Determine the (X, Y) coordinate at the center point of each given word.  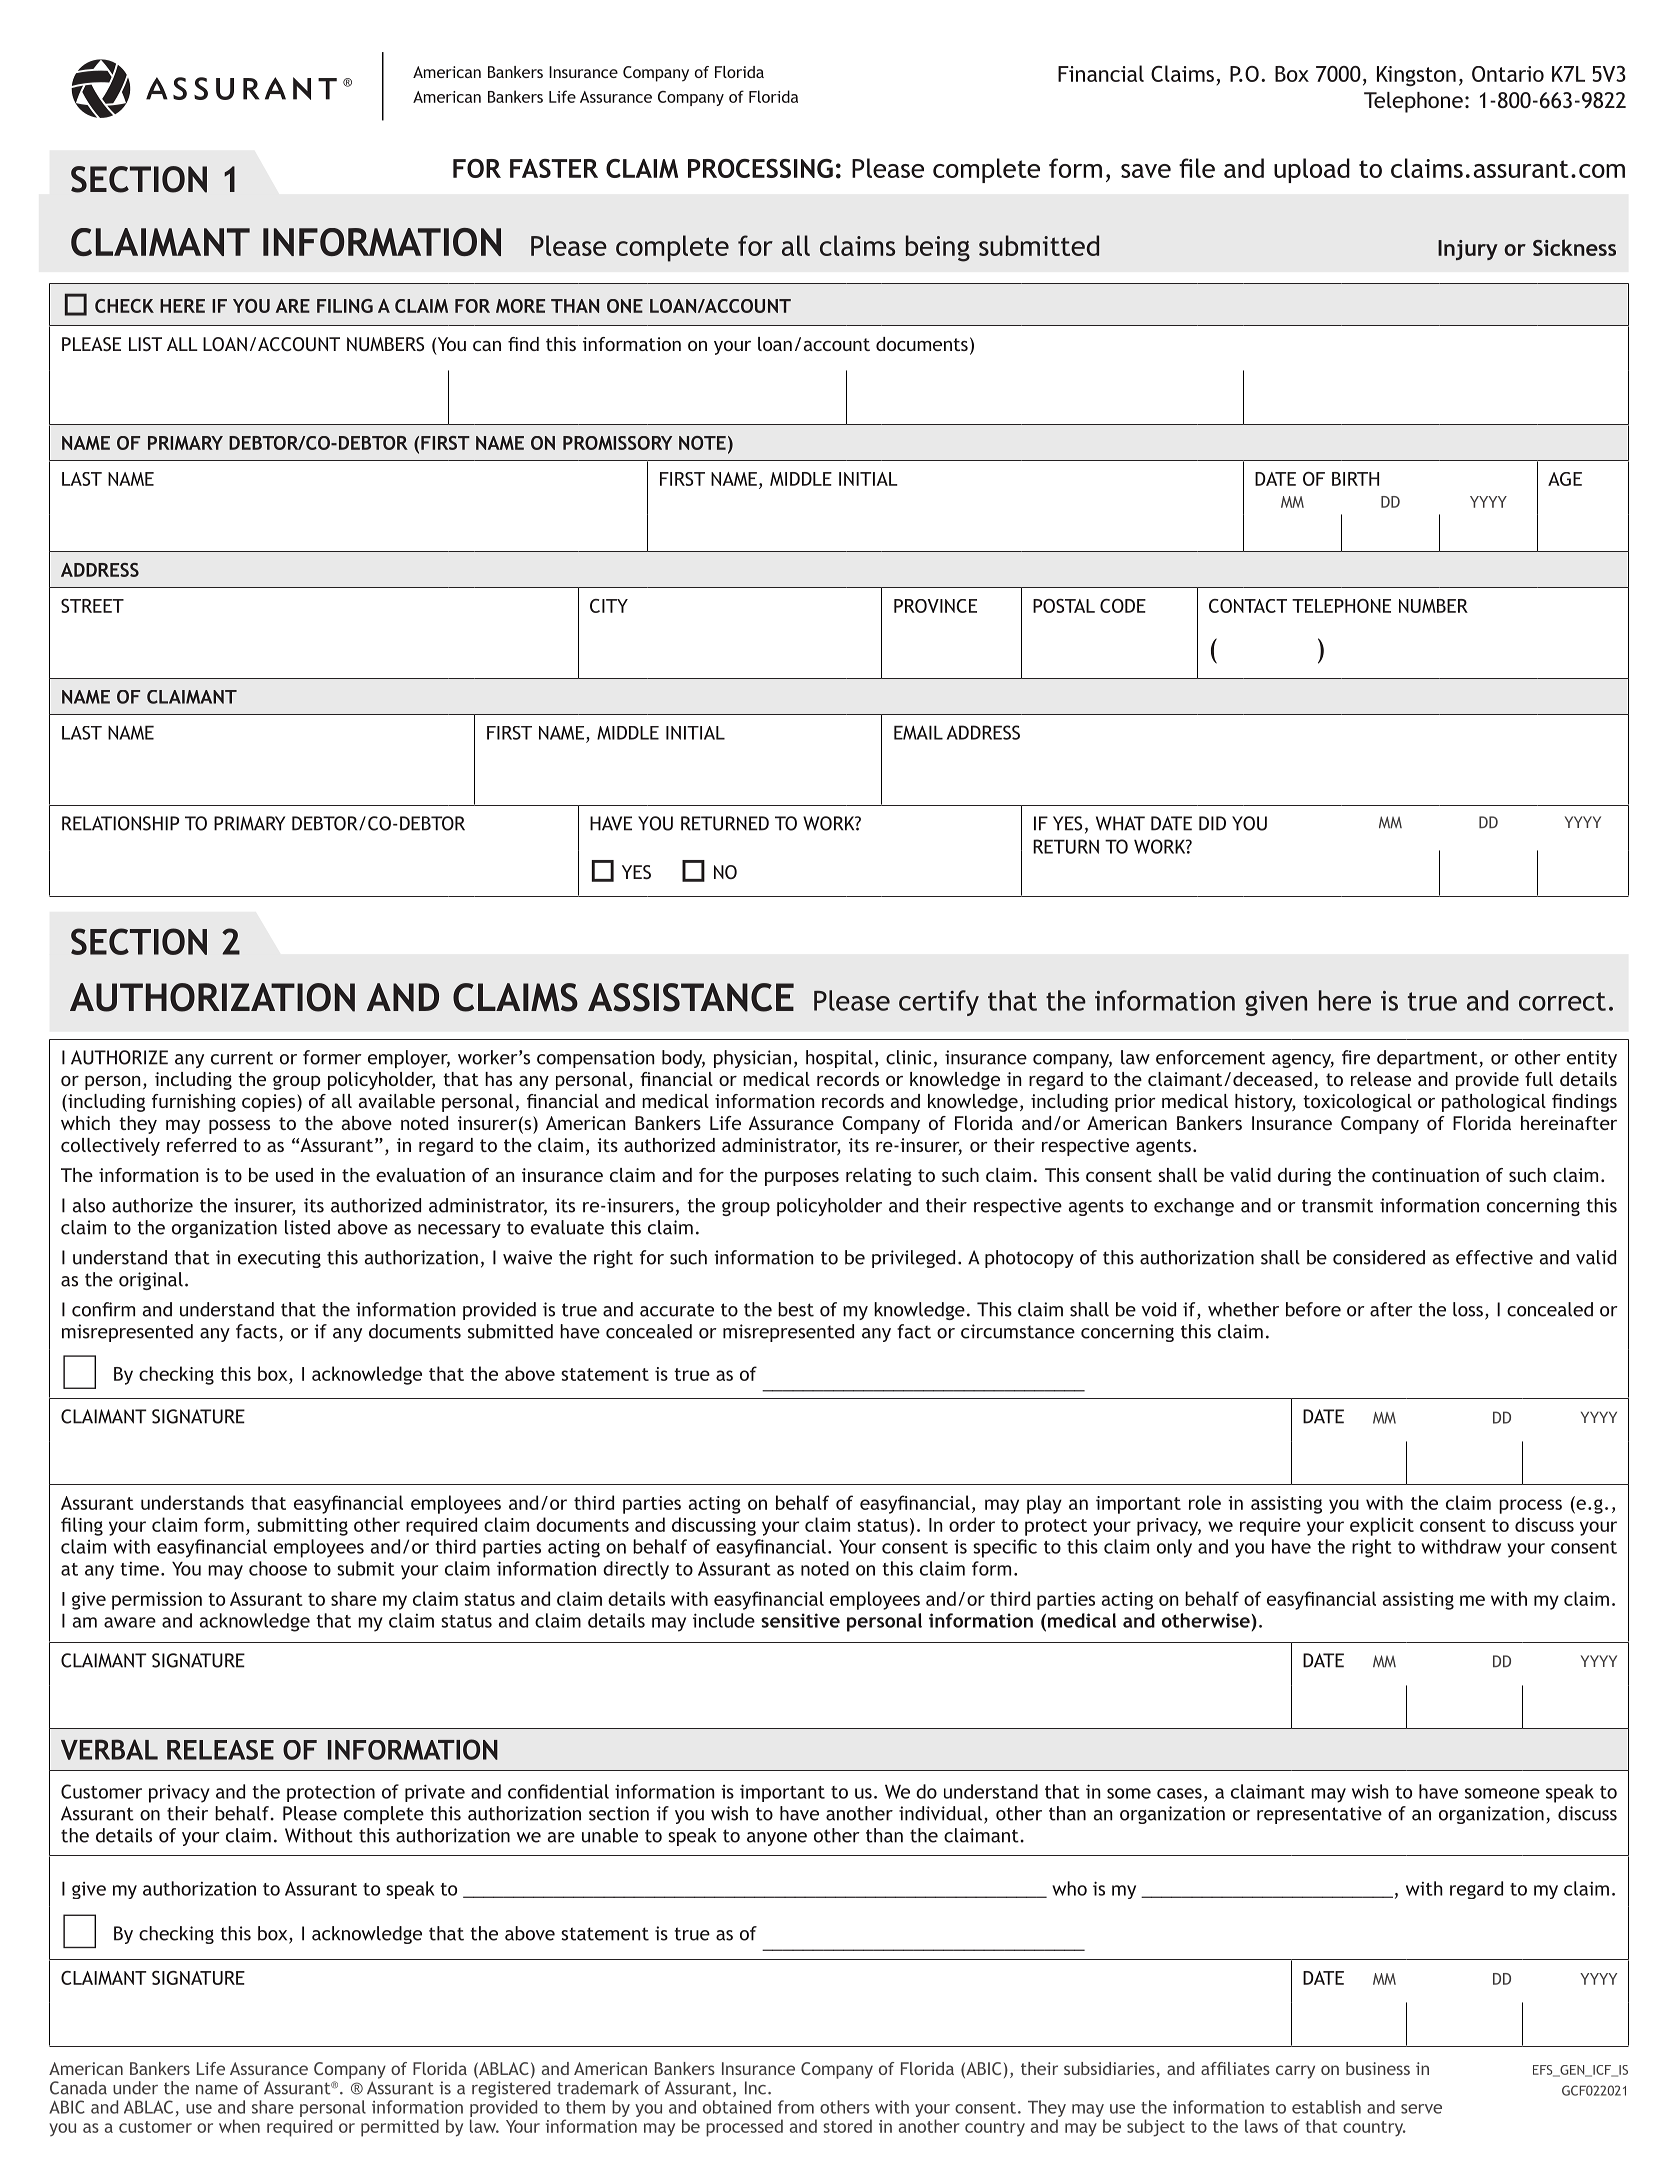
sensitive (800, 1620)
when (239, 2126)
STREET (92, 606)
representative (1319, 1815)
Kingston (1416, 76)
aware (130, 1622)
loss (1468, 1309)
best (796, 1309)
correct (1562, 1001)
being (938, 248)
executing (279, 1259)
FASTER (554, 168)
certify (939, 1003)
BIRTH (1355, 479)
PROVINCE (935, 606)
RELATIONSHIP (120, 823)
